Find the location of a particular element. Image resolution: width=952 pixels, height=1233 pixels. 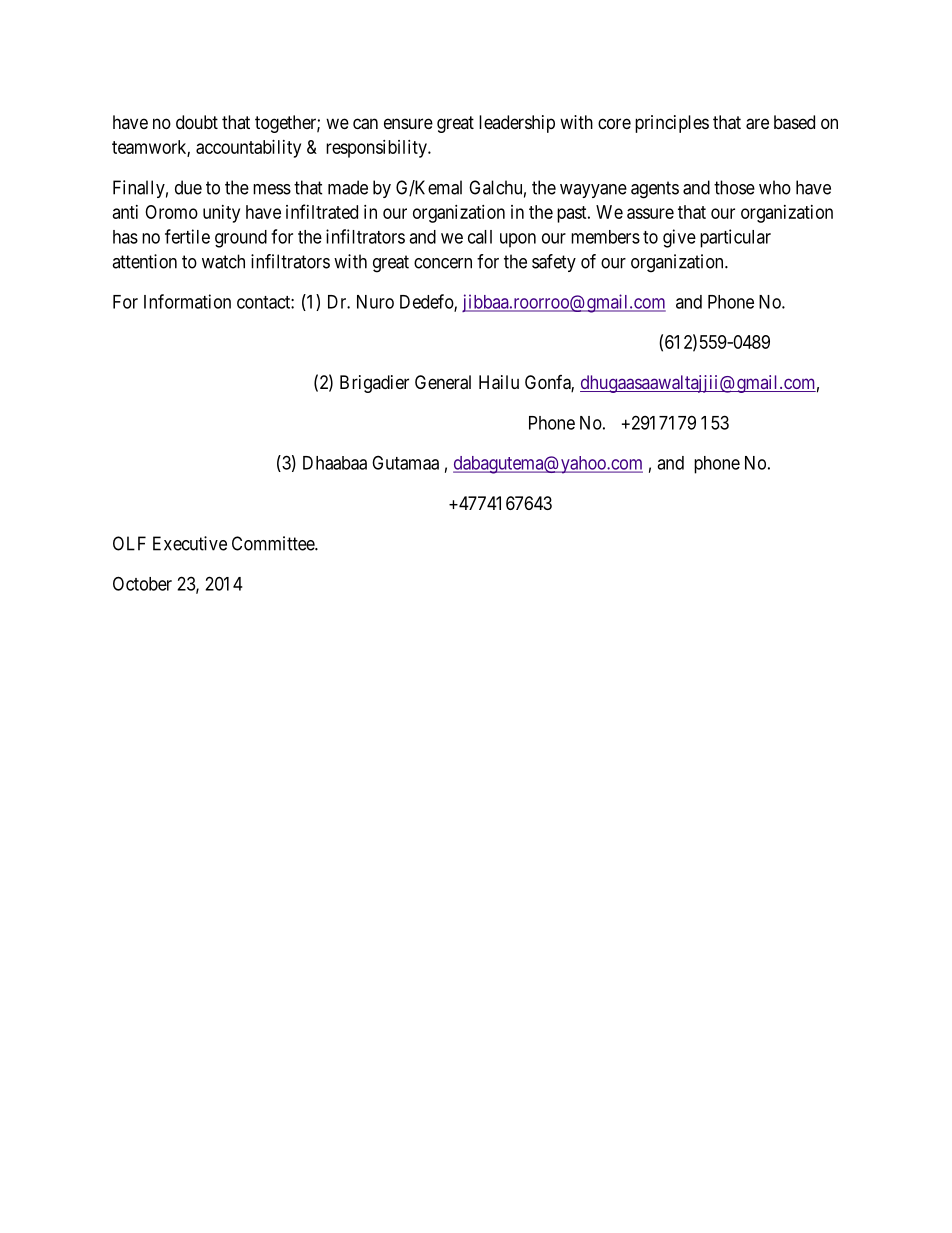

Information is located at coordinates (187, 301).
